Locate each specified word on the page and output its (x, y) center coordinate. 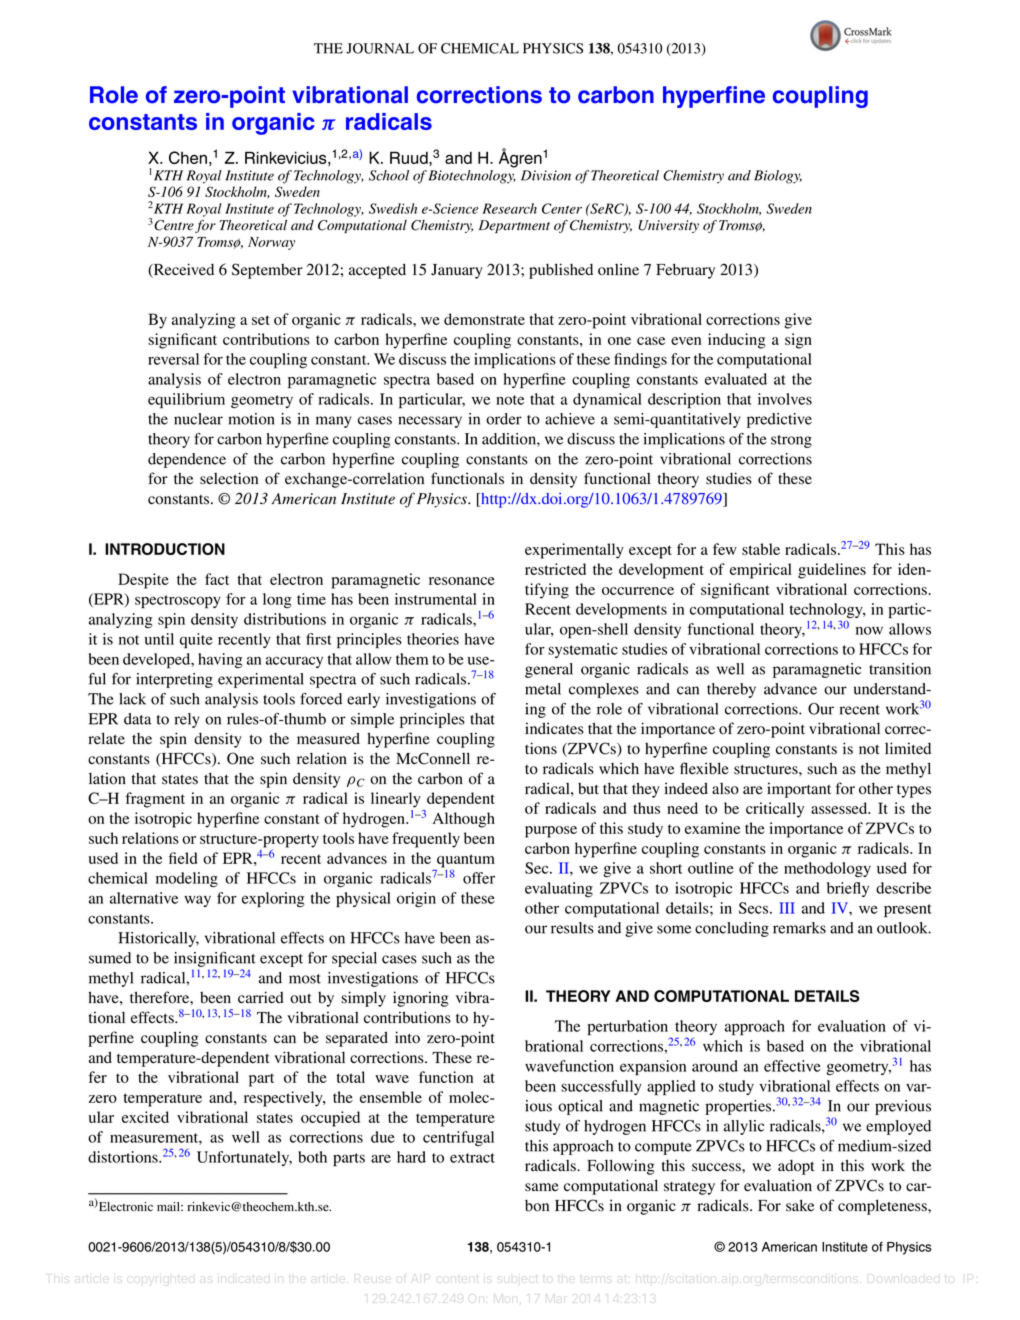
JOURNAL (380, 48)
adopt (796, 1167)
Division (546, 175)
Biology (778, 177)
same (542, 1187)
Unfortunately (244, 1158)
